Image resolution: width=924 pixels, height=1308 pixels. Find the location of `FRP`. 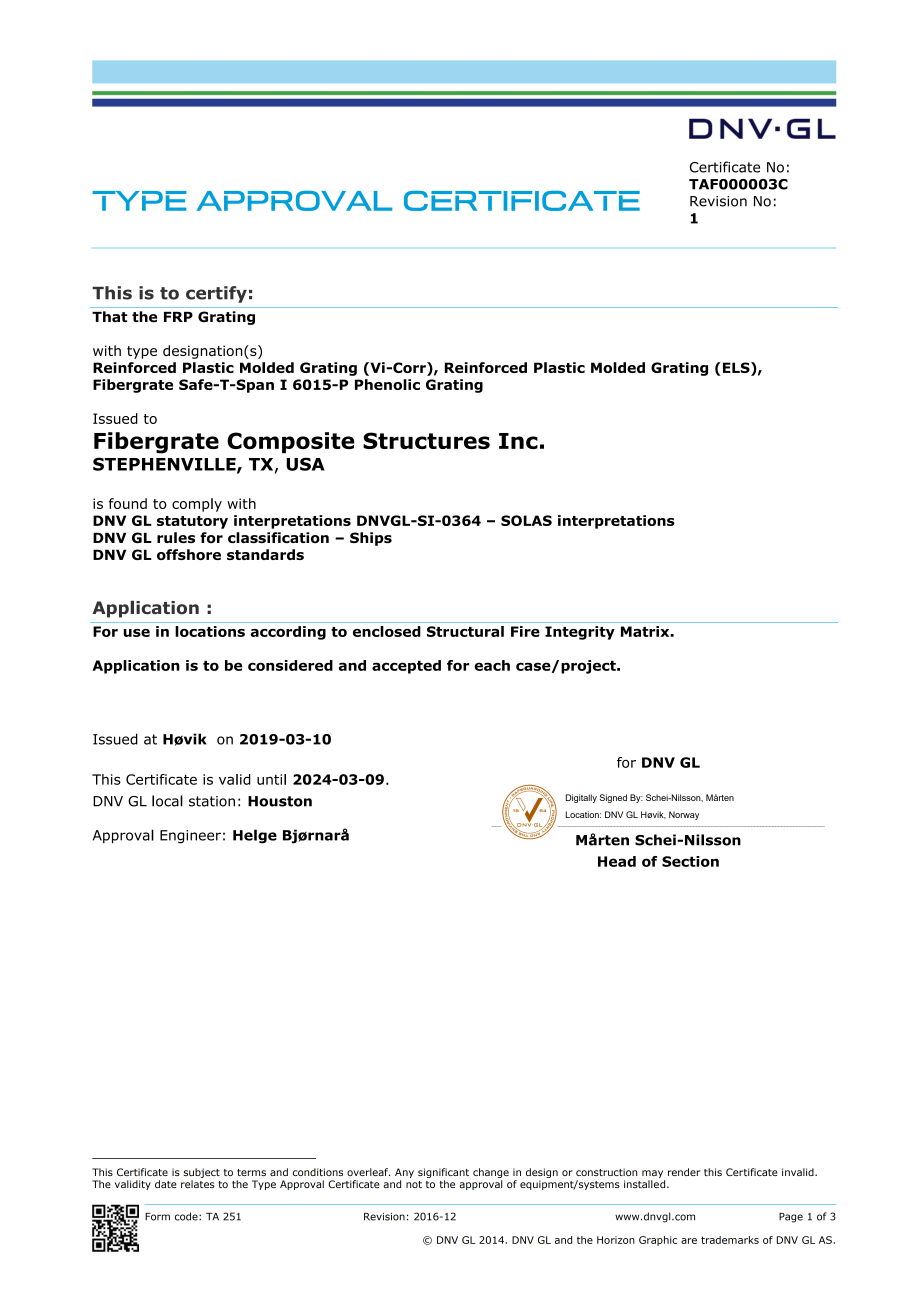

FRP is located at coordinates (178, 317).
